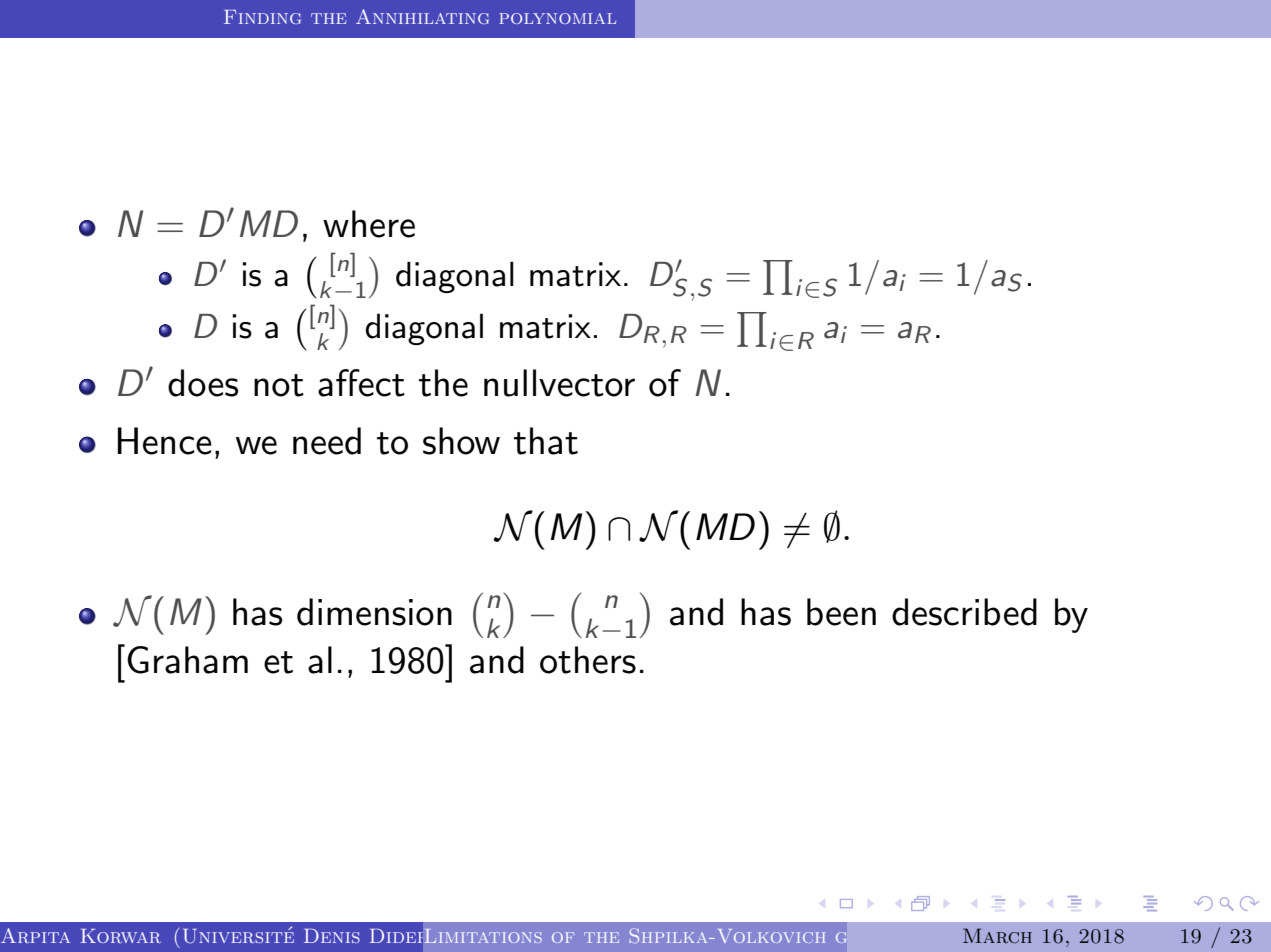  Describe the element at coordinates (588, 660) in the screenshot. I see `others` at that location.
